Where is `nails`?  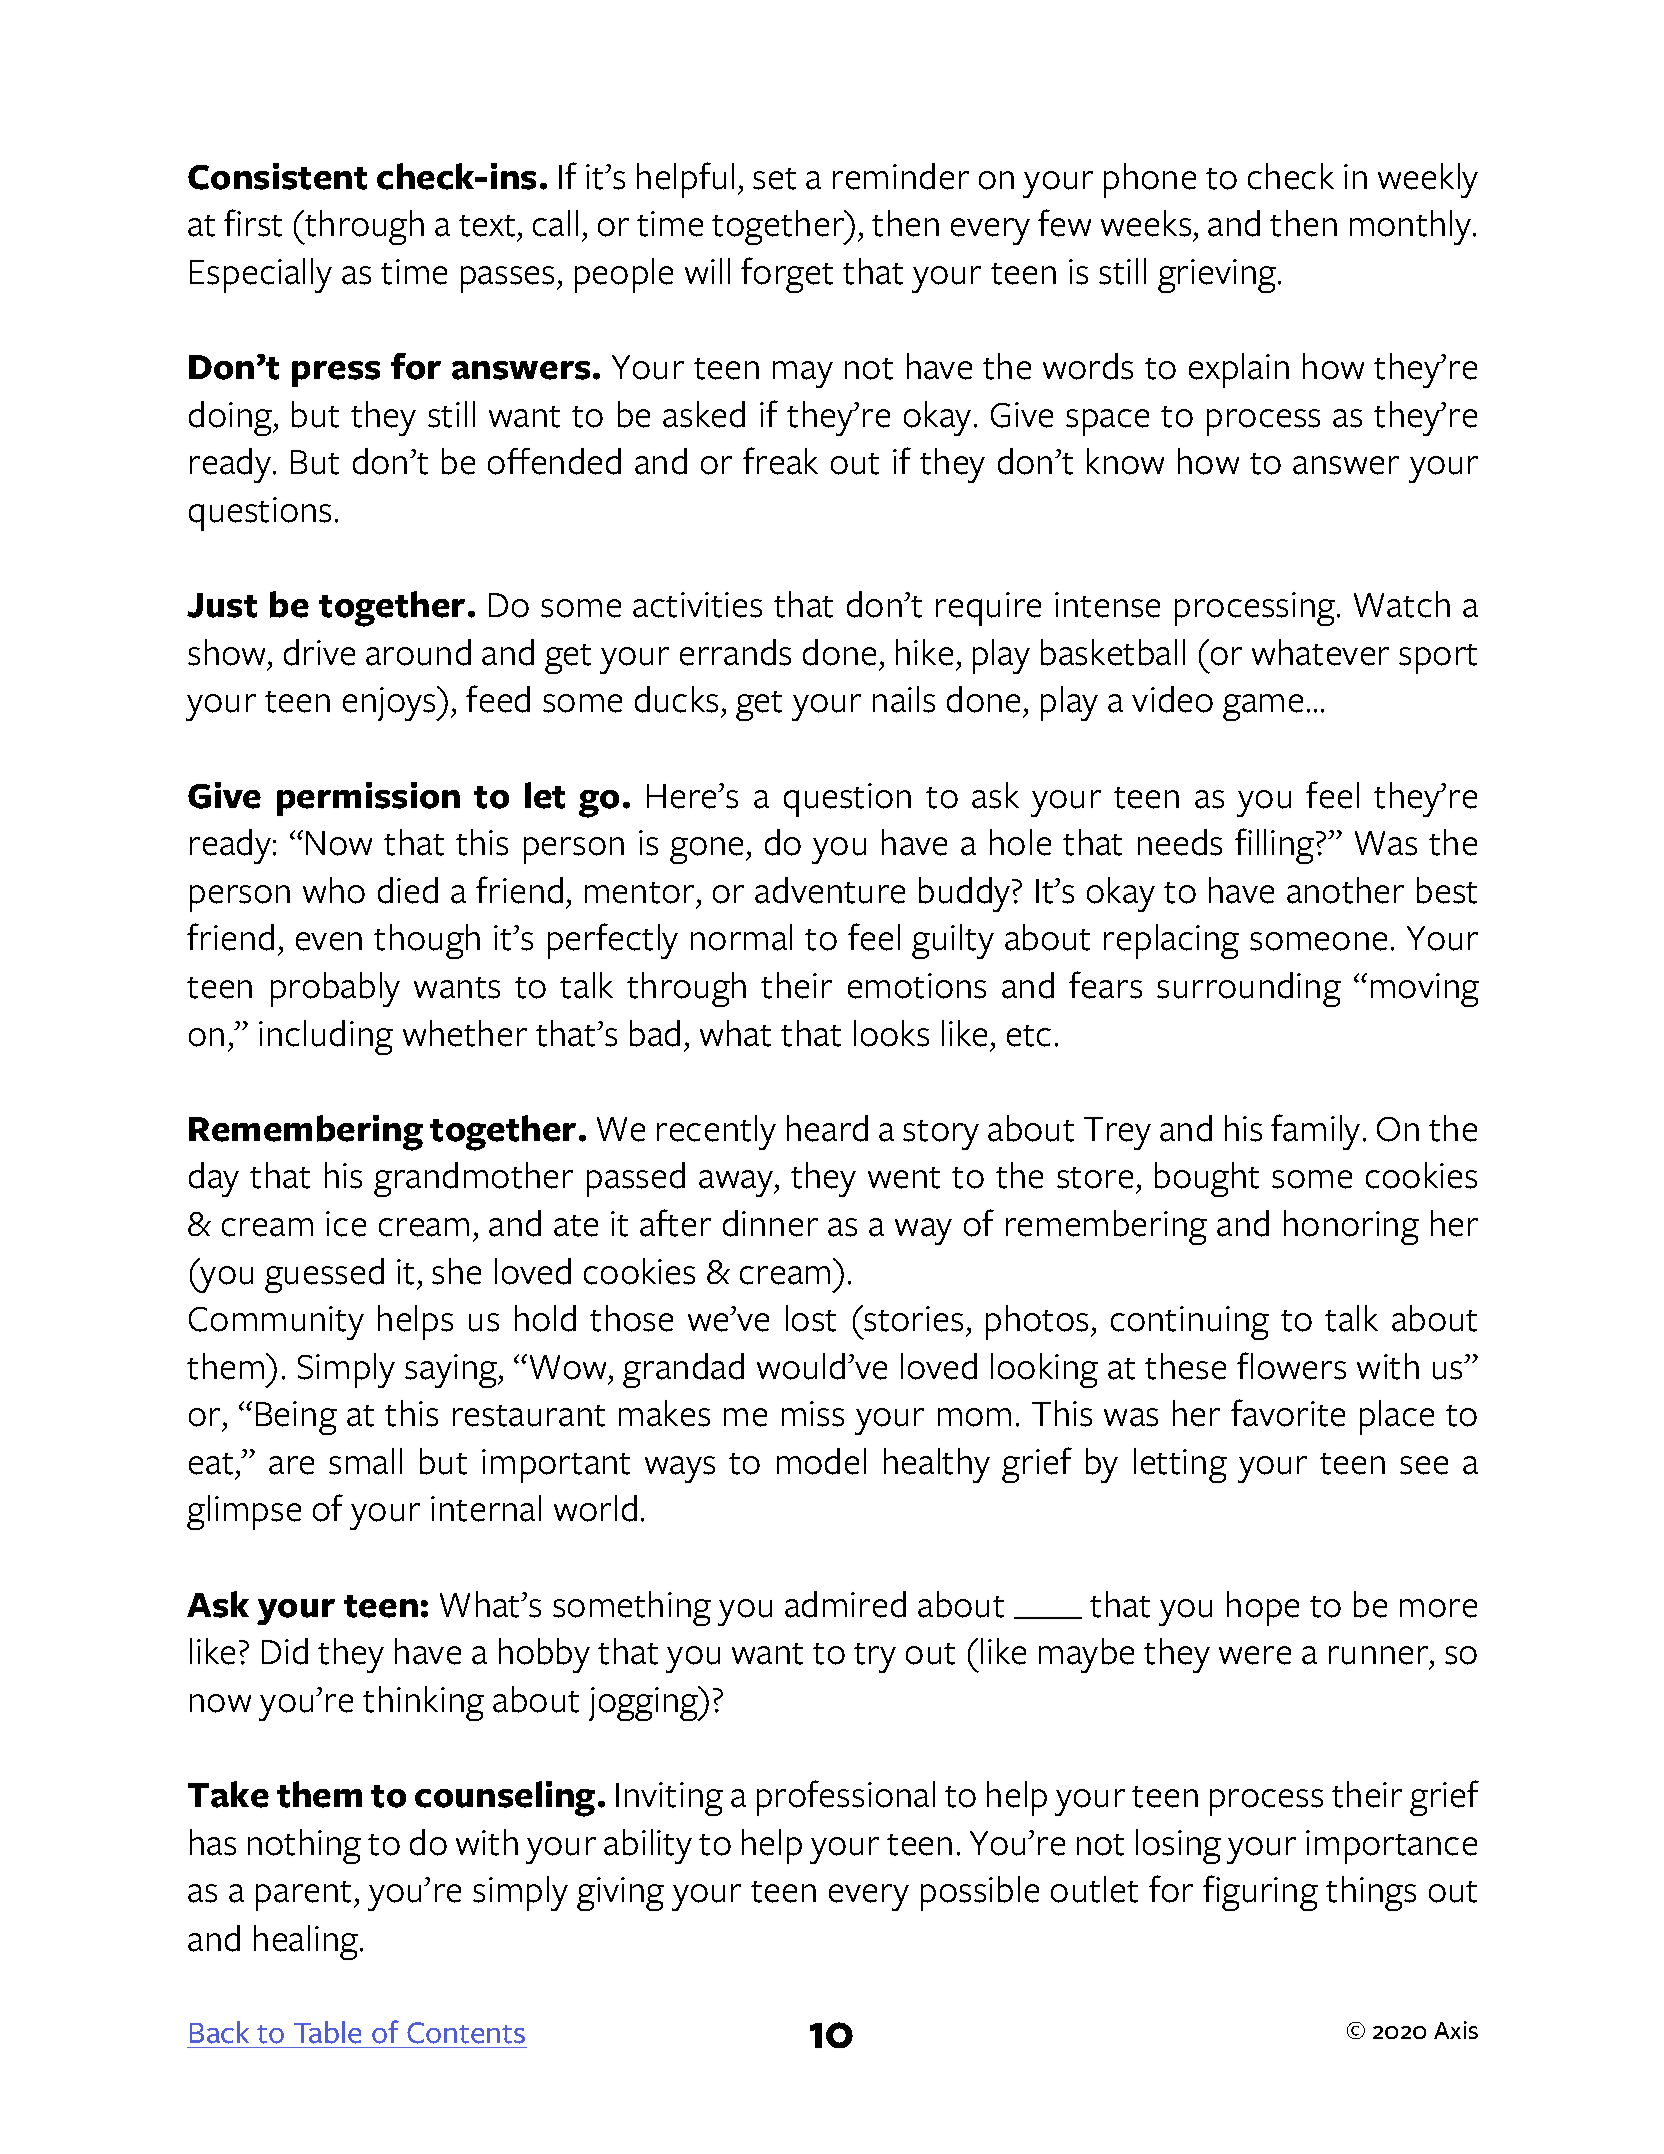 nails is located at coordinates (904, 699).
